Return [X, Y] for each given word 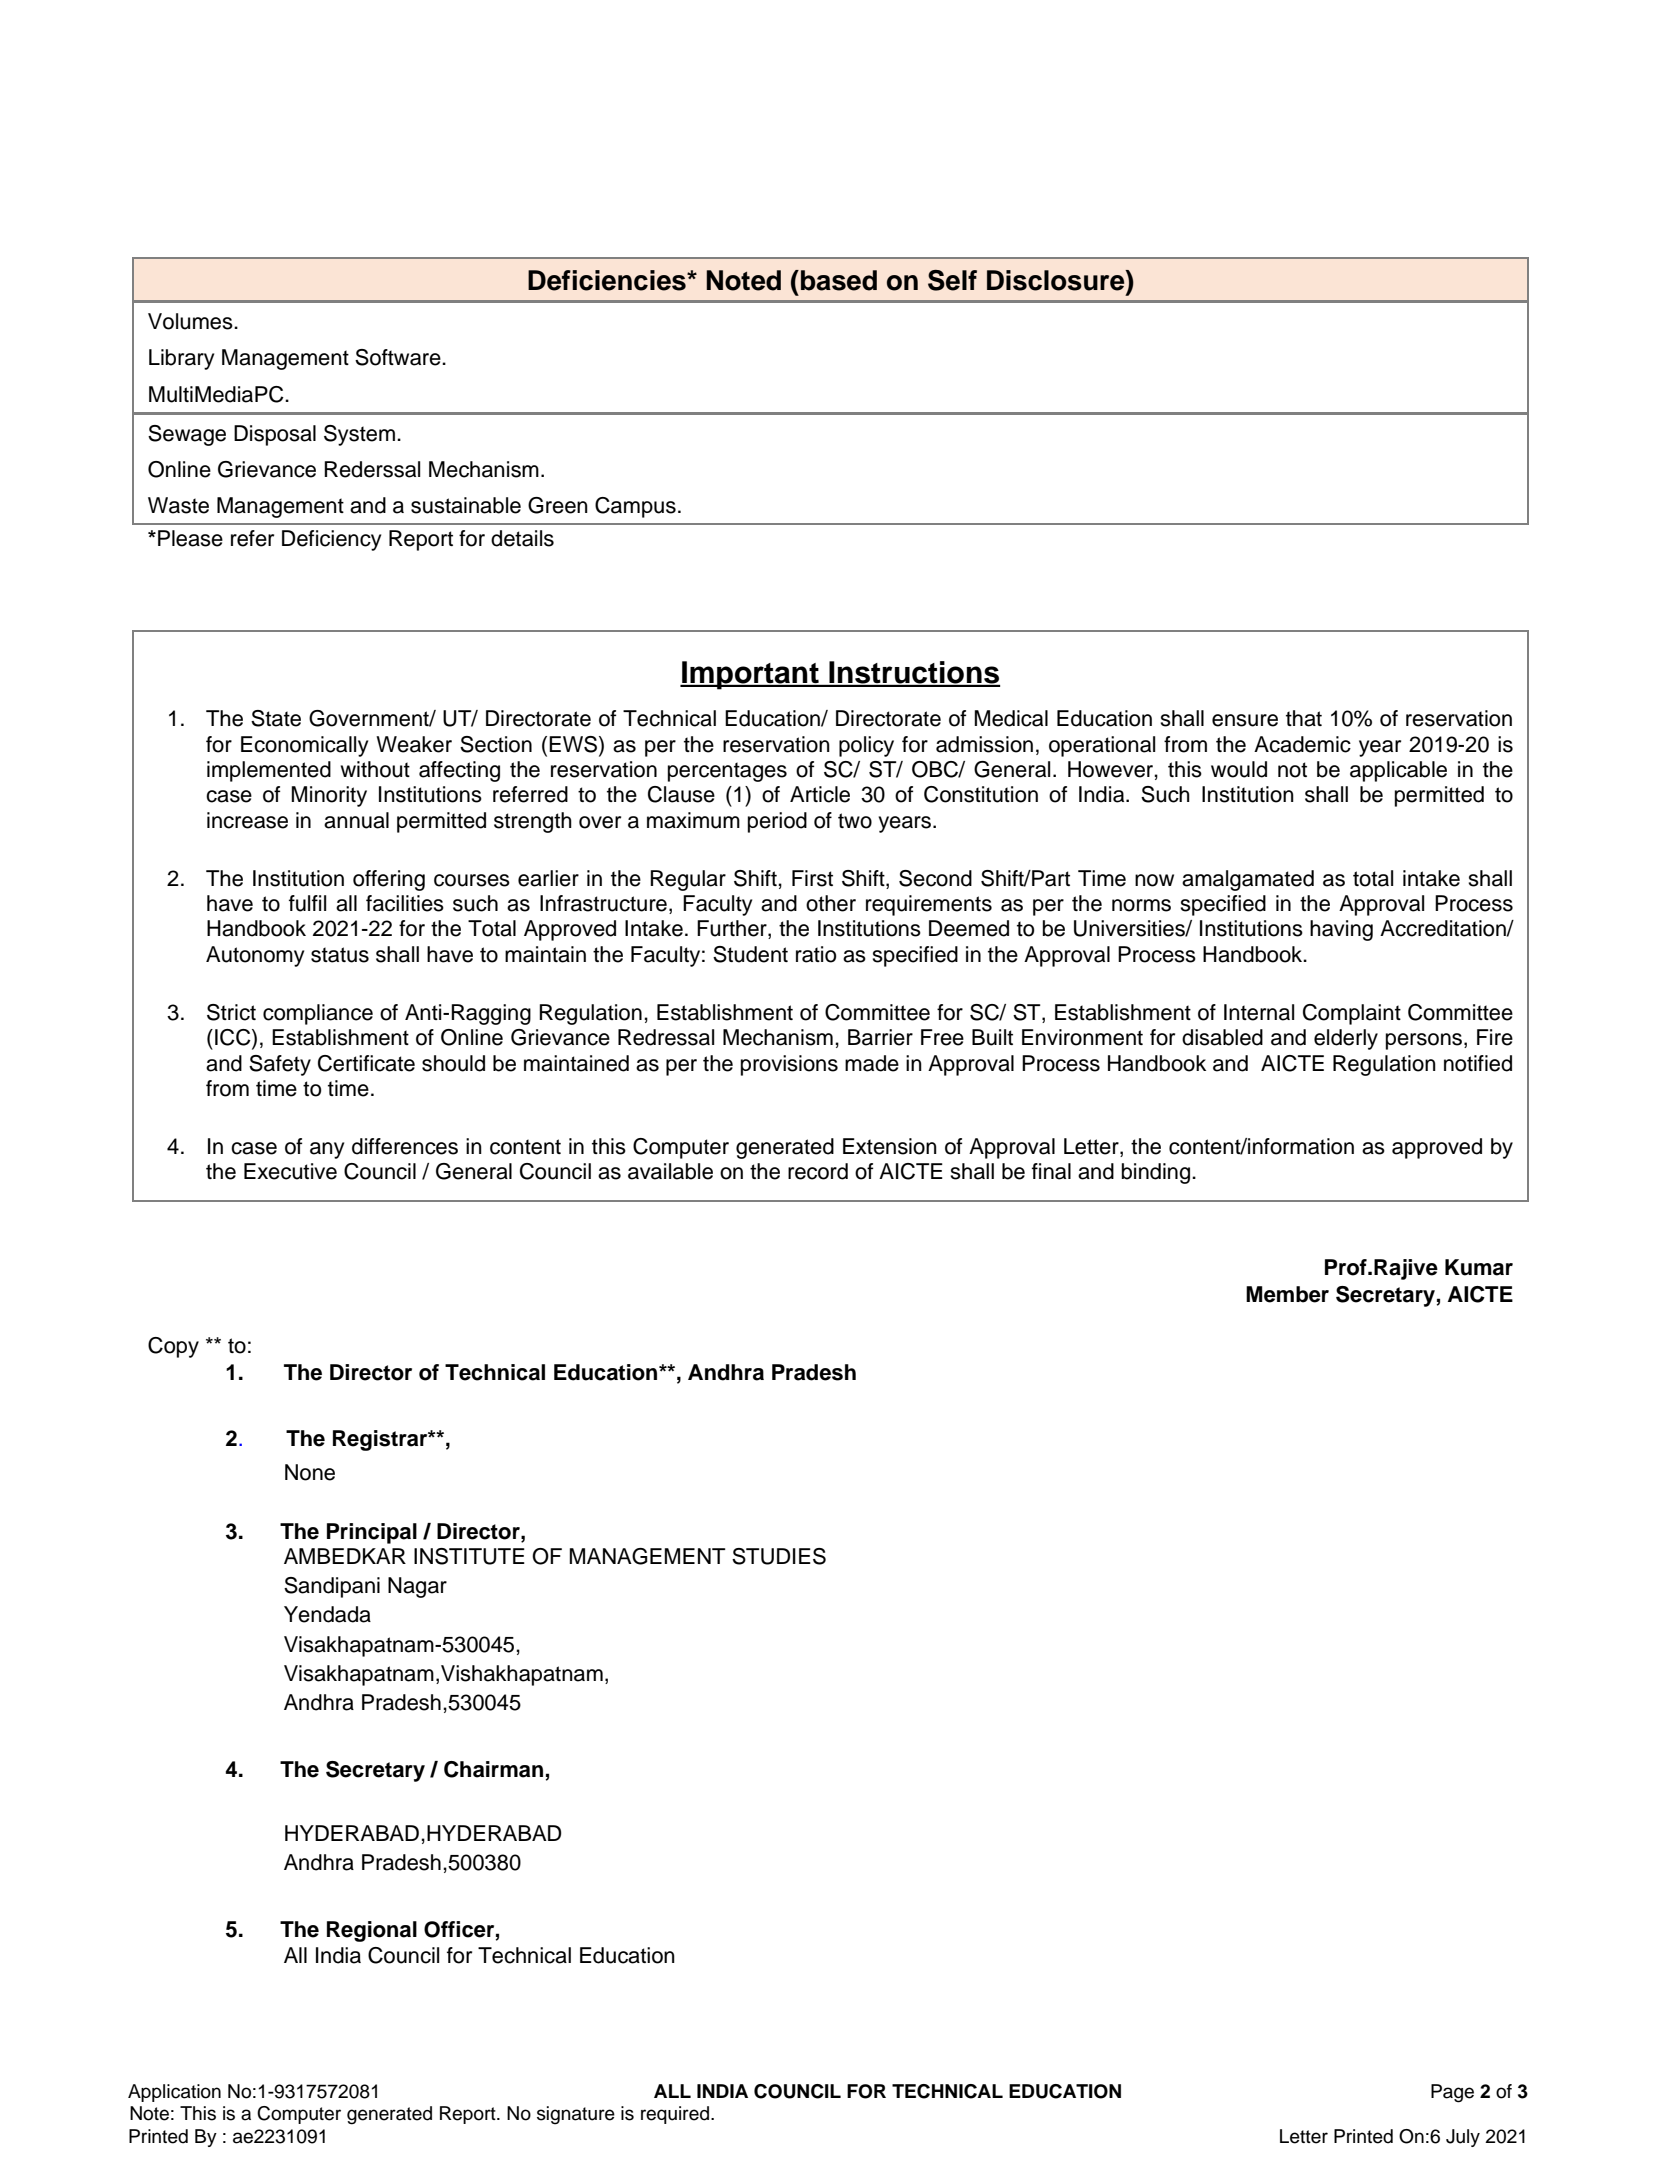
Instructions [913, 673]
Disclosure [1057, 280]
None [310, 1472]
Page [1452, 2093]
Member [1287, 1294]
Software [399, 357]
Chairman [493, 1769]
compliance [318, 1014]
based [839, 280]
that [1304, 718]
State [276, 718]
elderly [1346, 1039]
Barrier [880, 1037]
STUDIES [779, 1556]
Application [174, 2093]
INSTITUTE [469, 1556]
